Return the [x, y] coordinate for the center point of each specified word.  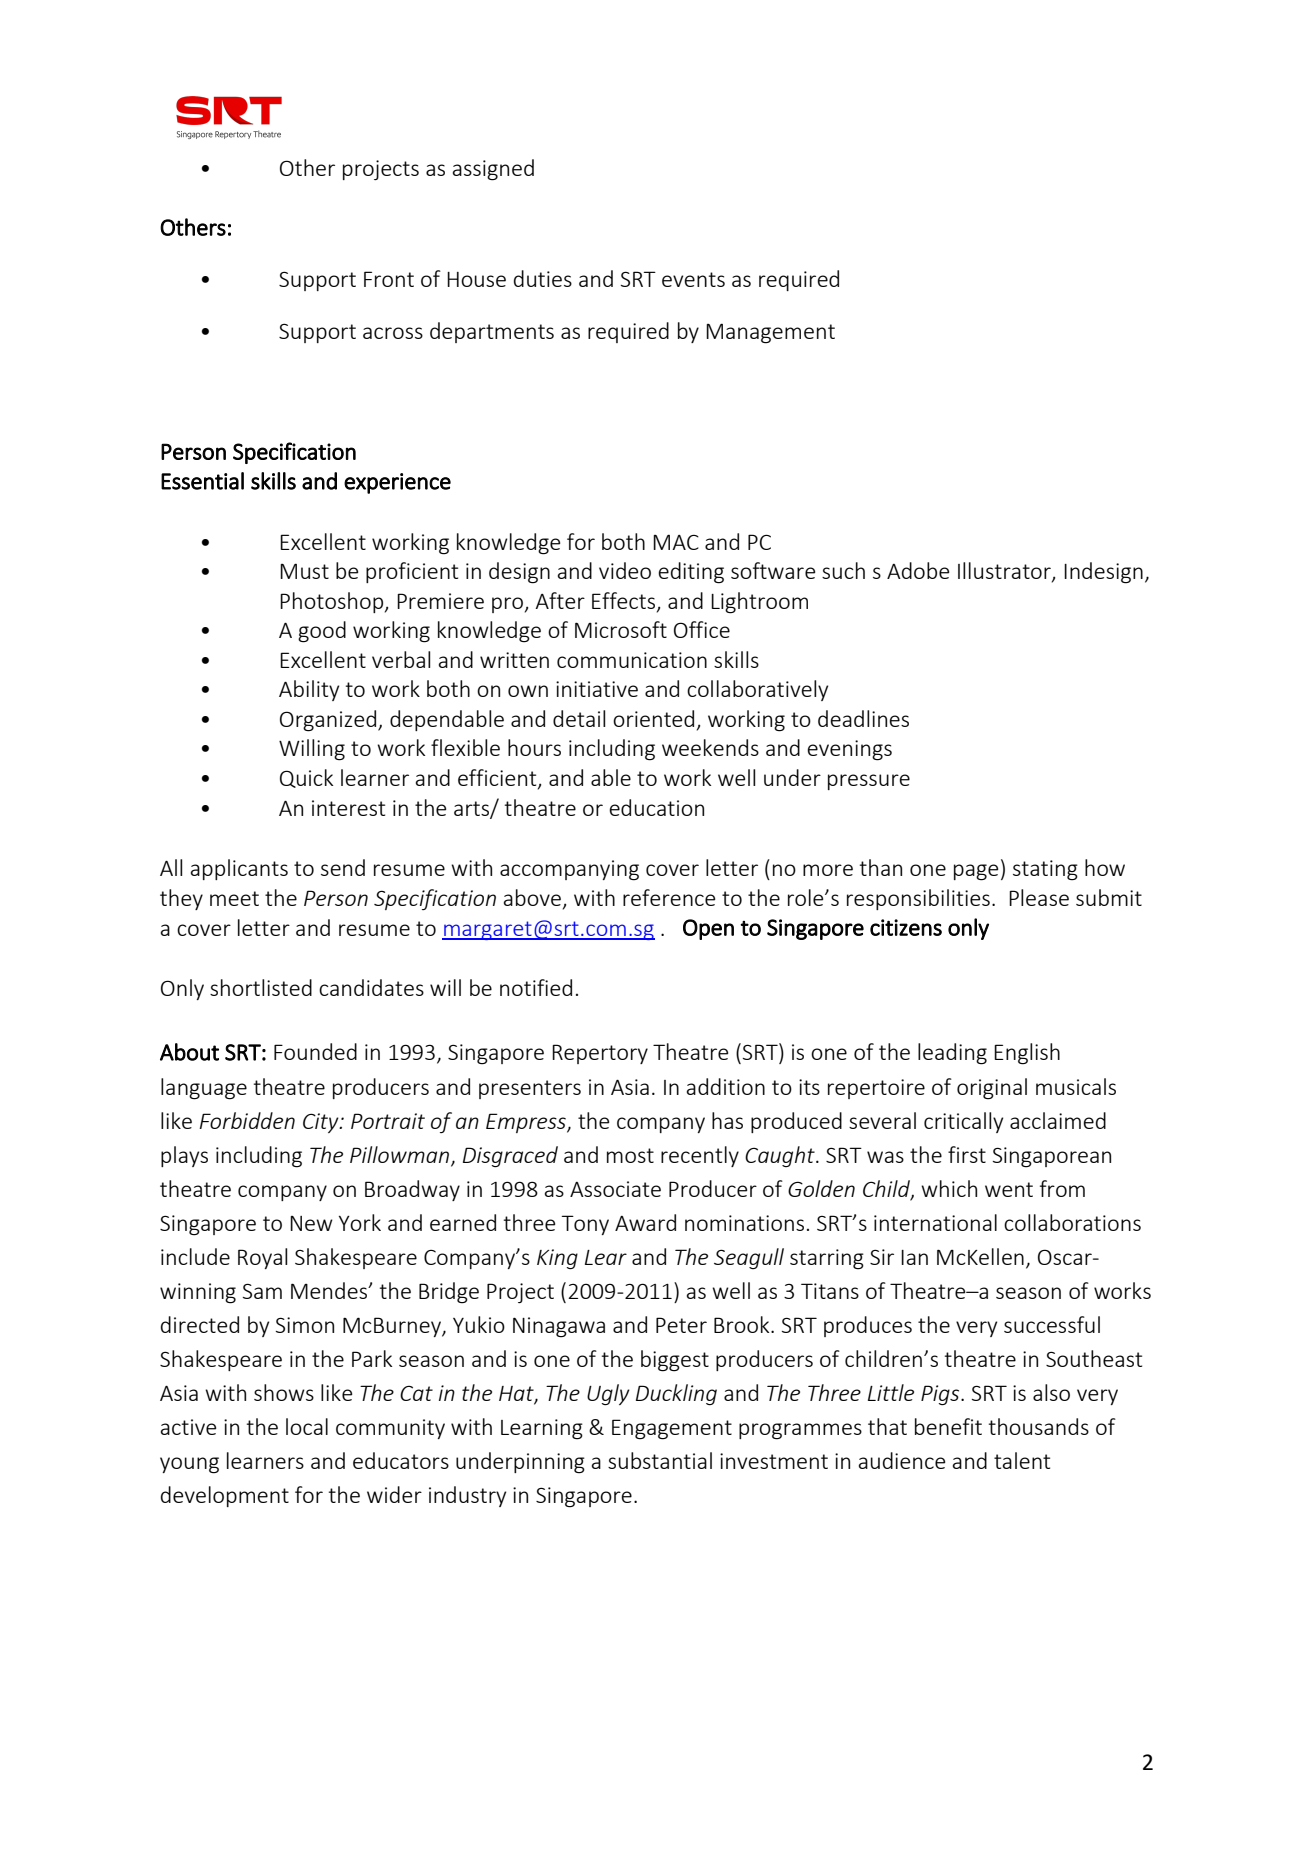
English [1027, 1054]
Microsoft [621, 629]
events [693, 279]
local [307, 1426]
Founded [315, 1051]
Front [389, 279]
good [322, 632]
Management [770, 333]
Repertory [600, 1054]
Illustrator [1005, 572]
